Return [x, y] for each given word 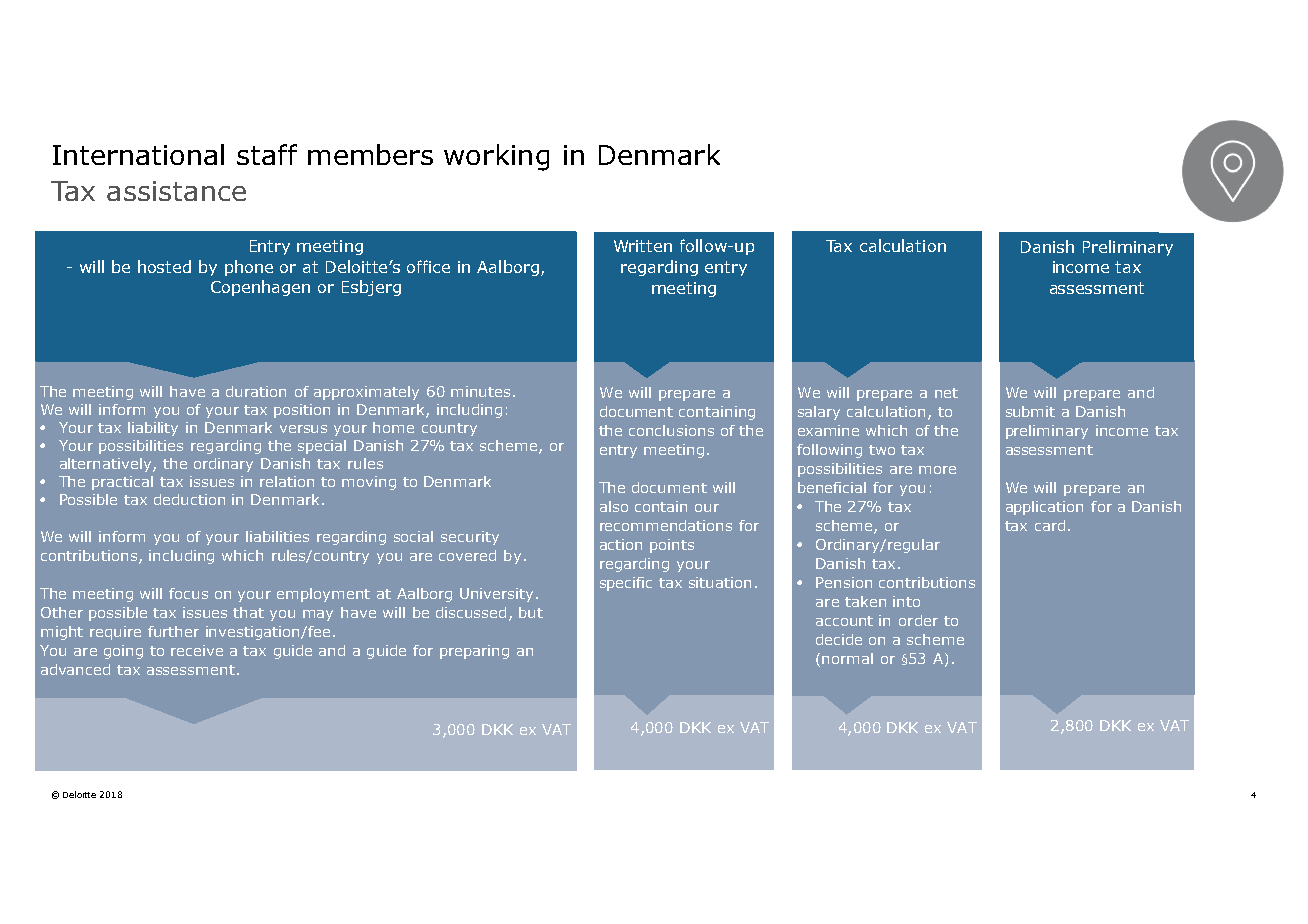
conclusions [671, 430]
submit [1030, 411]
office [428, 266]
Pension [844, 582]
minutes [480, 391]
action [621, 544]
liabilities [277, 536]
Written [643, 246]
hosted [164, 266]
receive [197, 650]
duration [256, 391]
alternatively [107, 465]
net [946, 393]
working [496, 157]
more [937, 470]
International [138, 154]
